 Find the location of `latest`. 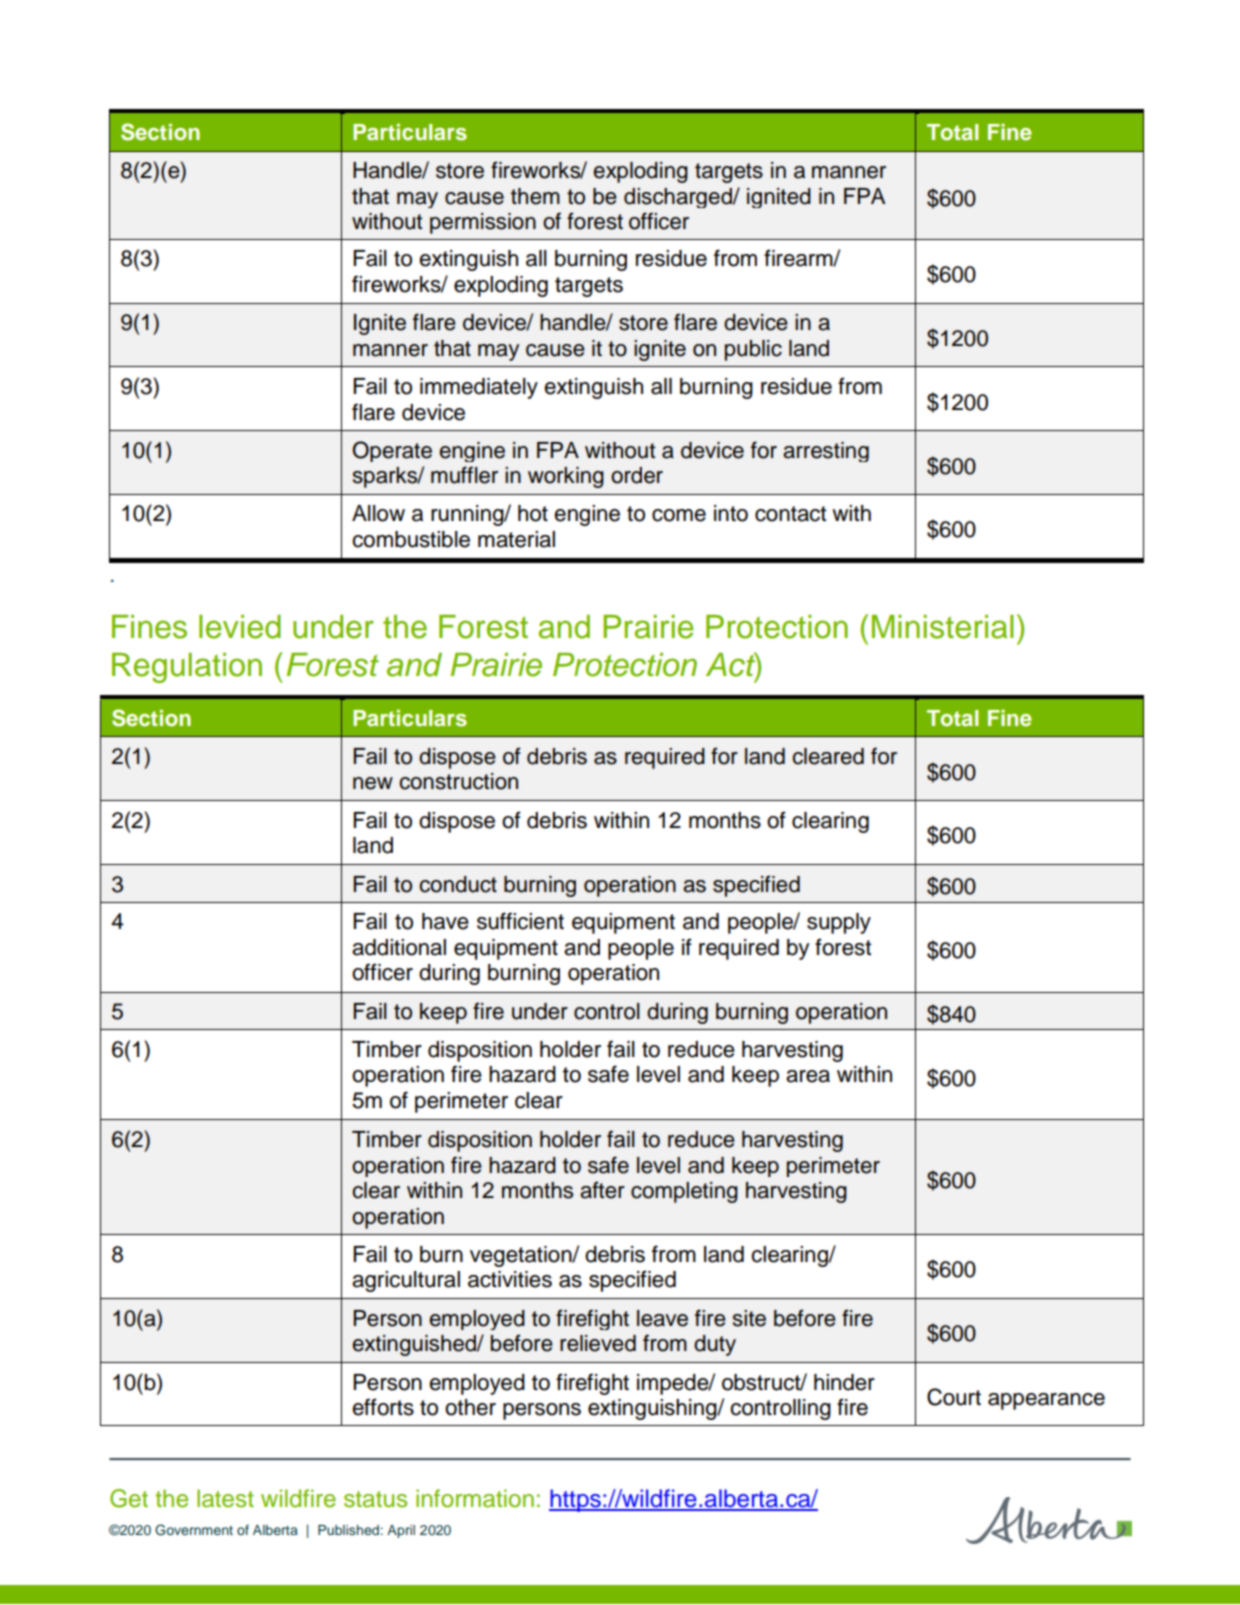

latest is located at coordinates (225, 1498).
